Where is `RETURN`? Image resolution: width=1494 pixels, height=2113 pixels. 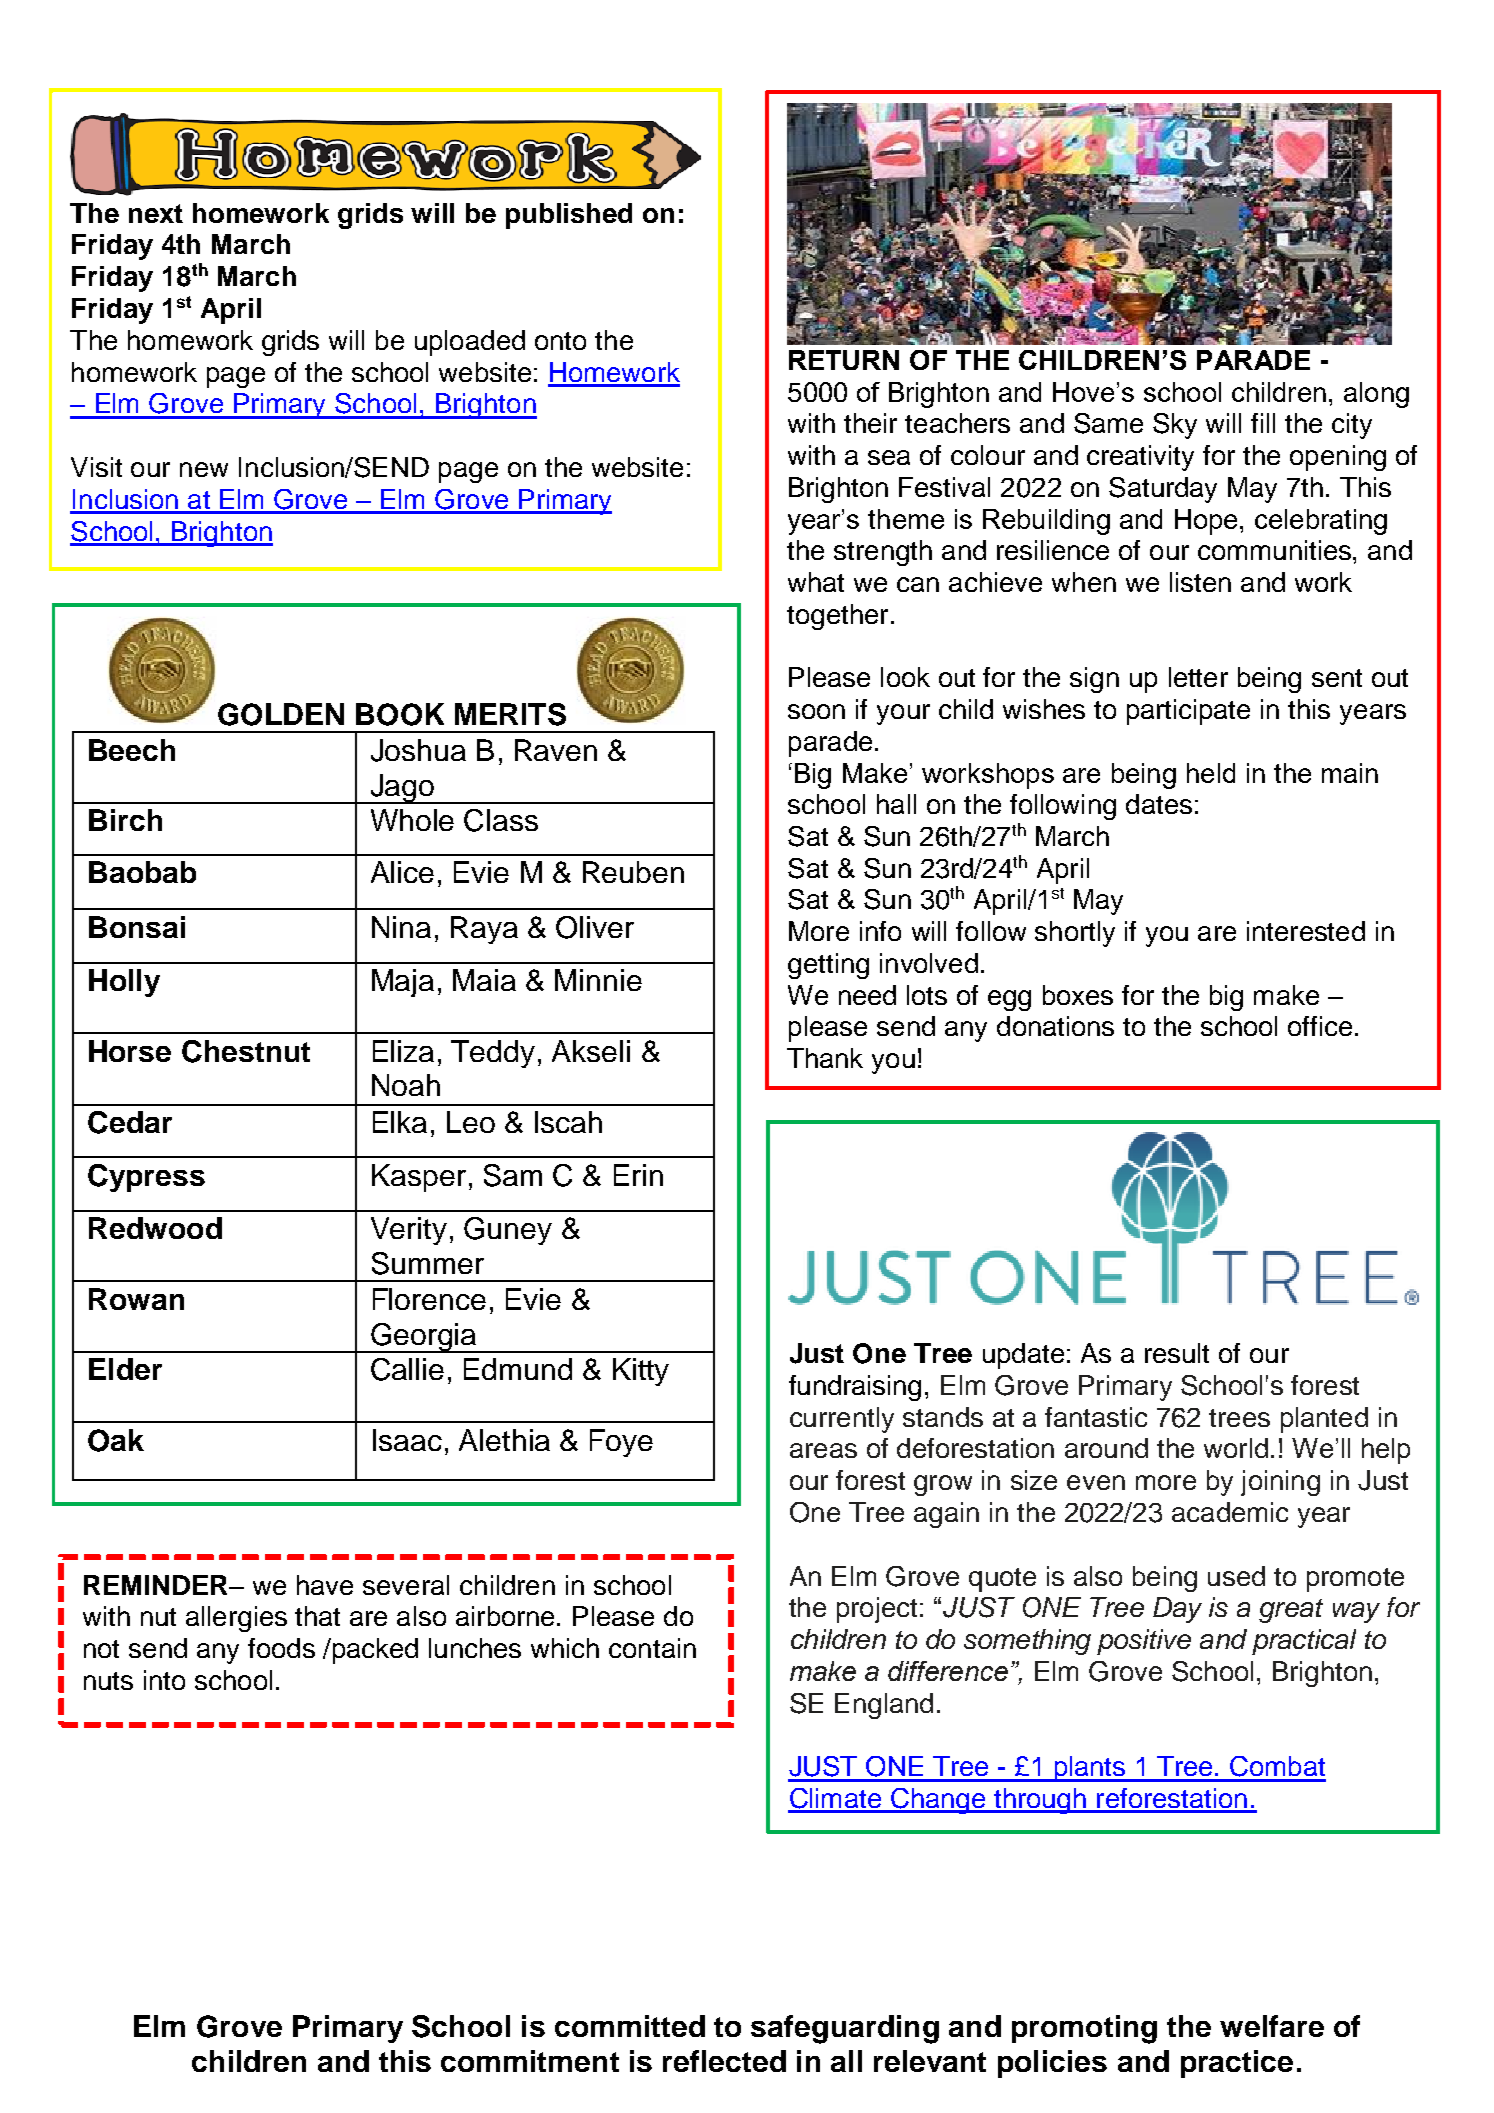
RETURN is located at coordinates (844, 360).
